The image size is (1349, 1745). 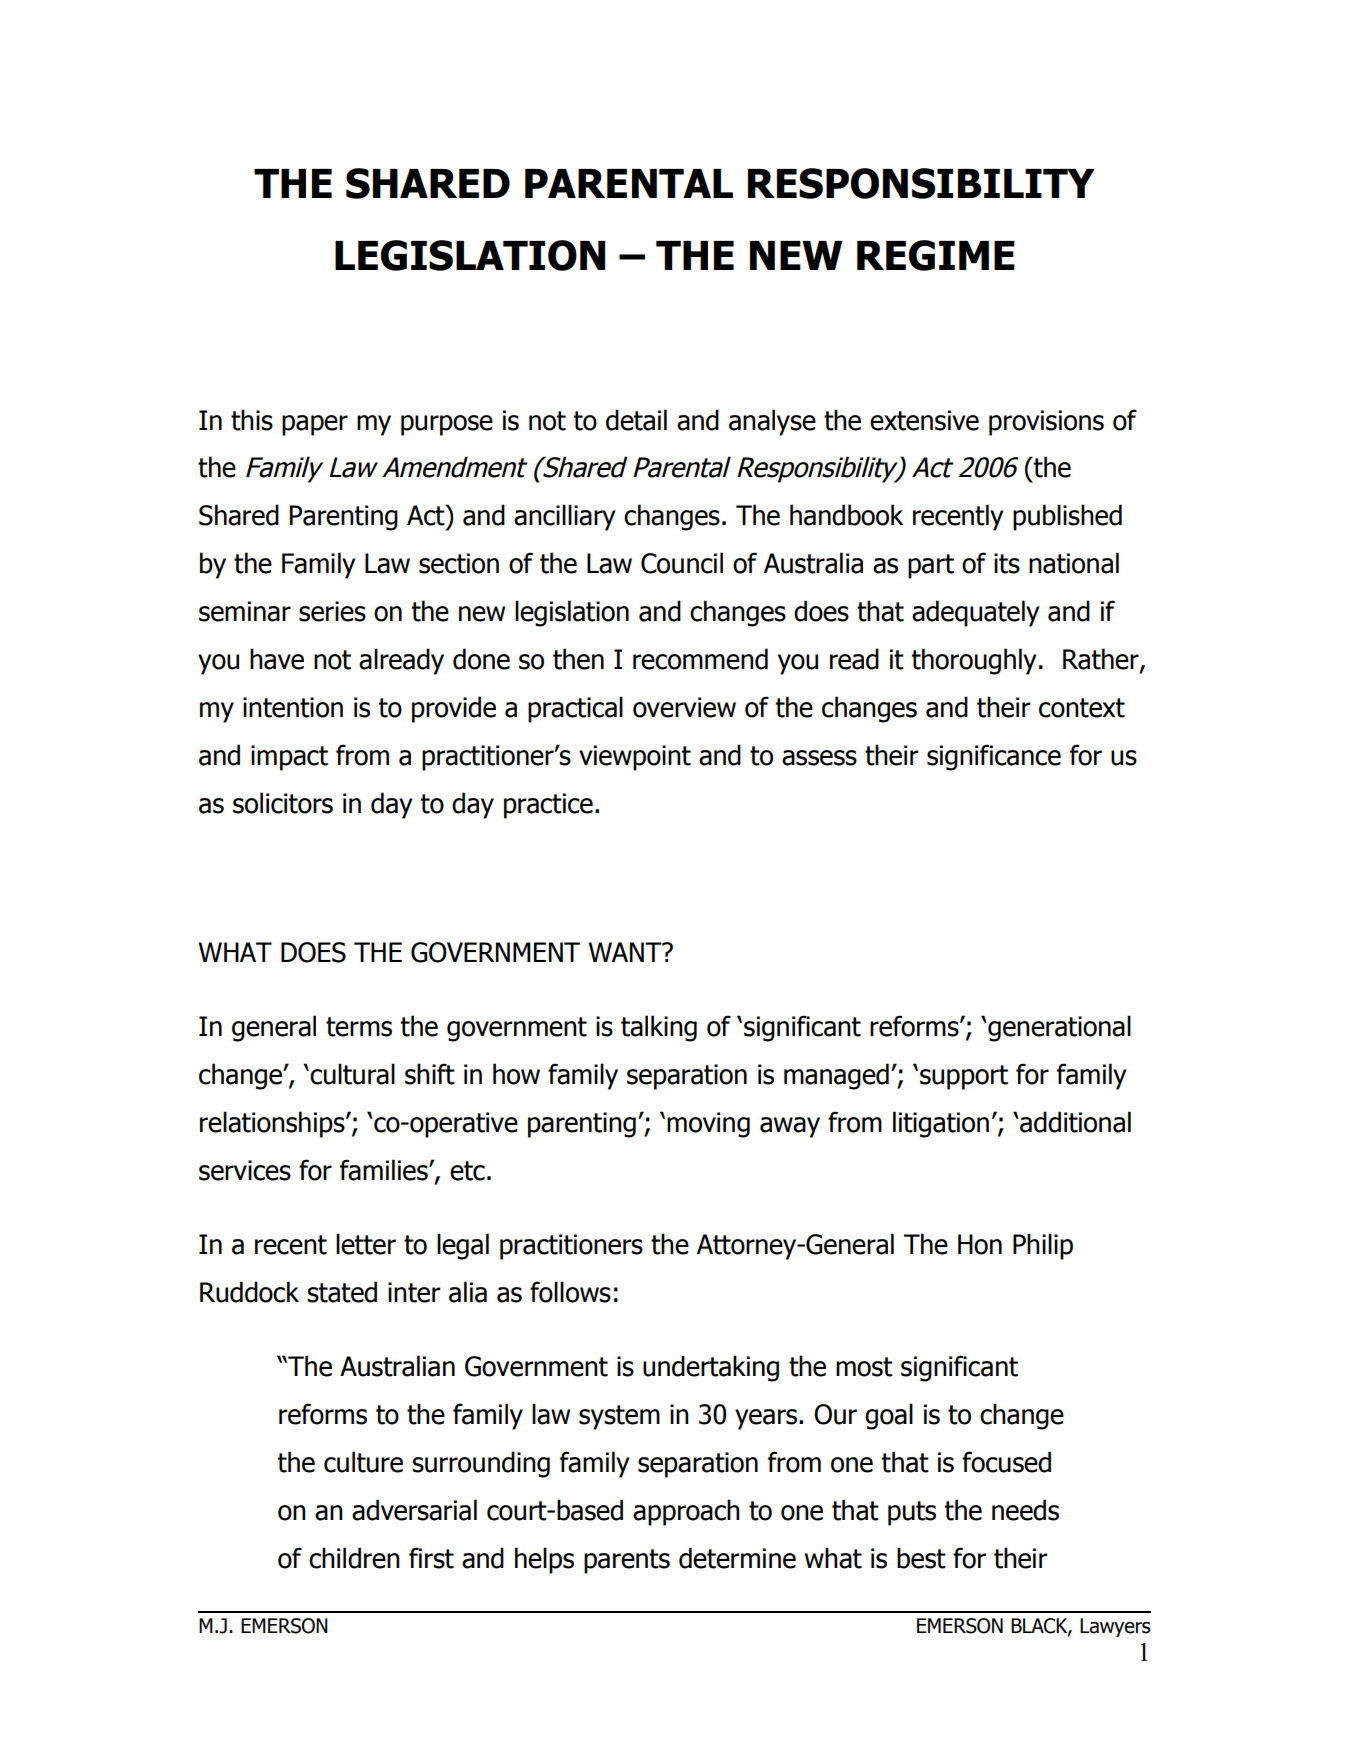 What do you see at coordinates (659, 1028) in the screenshot?
I see `talking` at bounding box center [659, 1028].
